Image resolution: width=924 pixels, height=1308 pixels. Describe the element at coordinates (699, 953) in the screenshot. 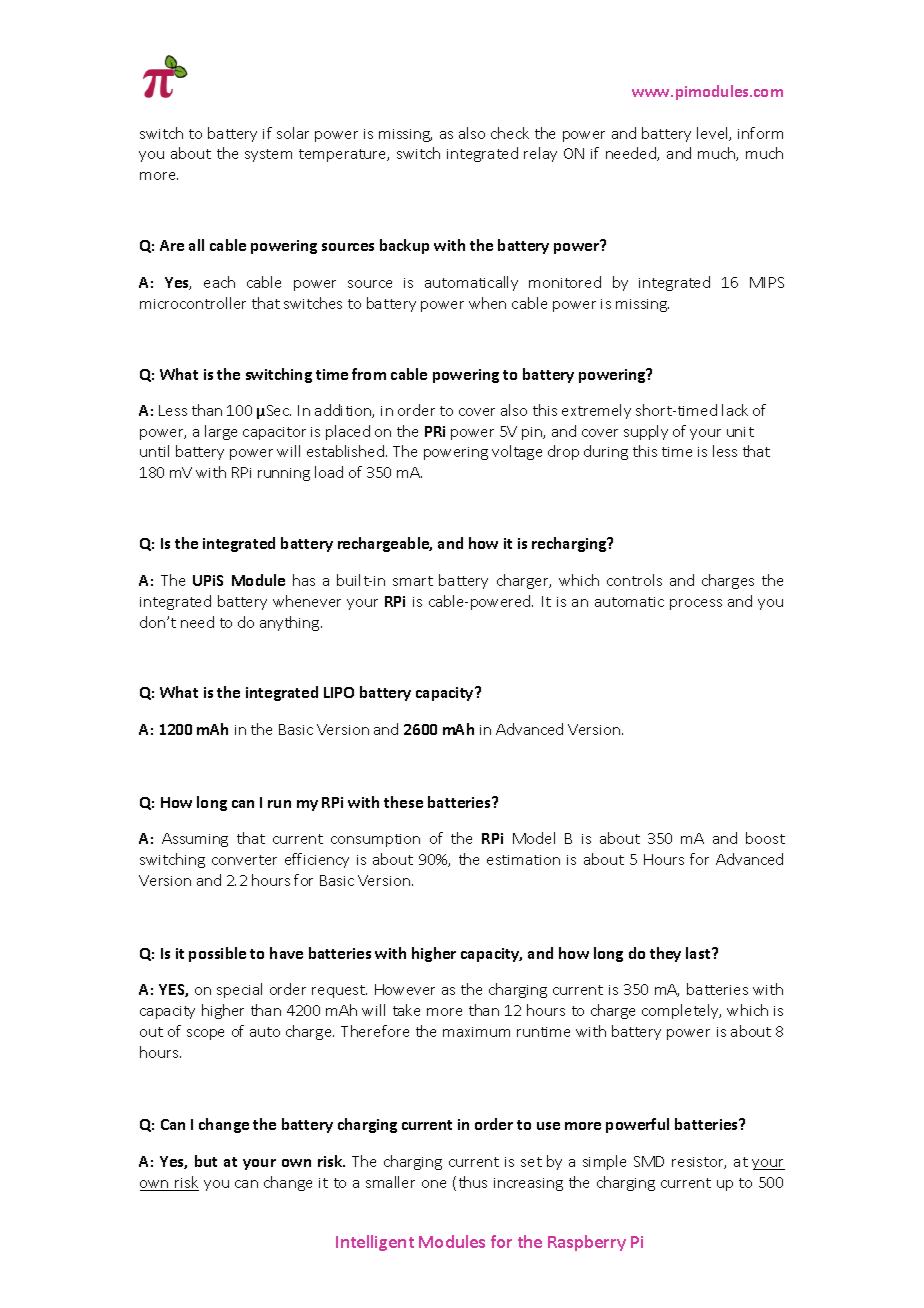

I see `last` at that location.
